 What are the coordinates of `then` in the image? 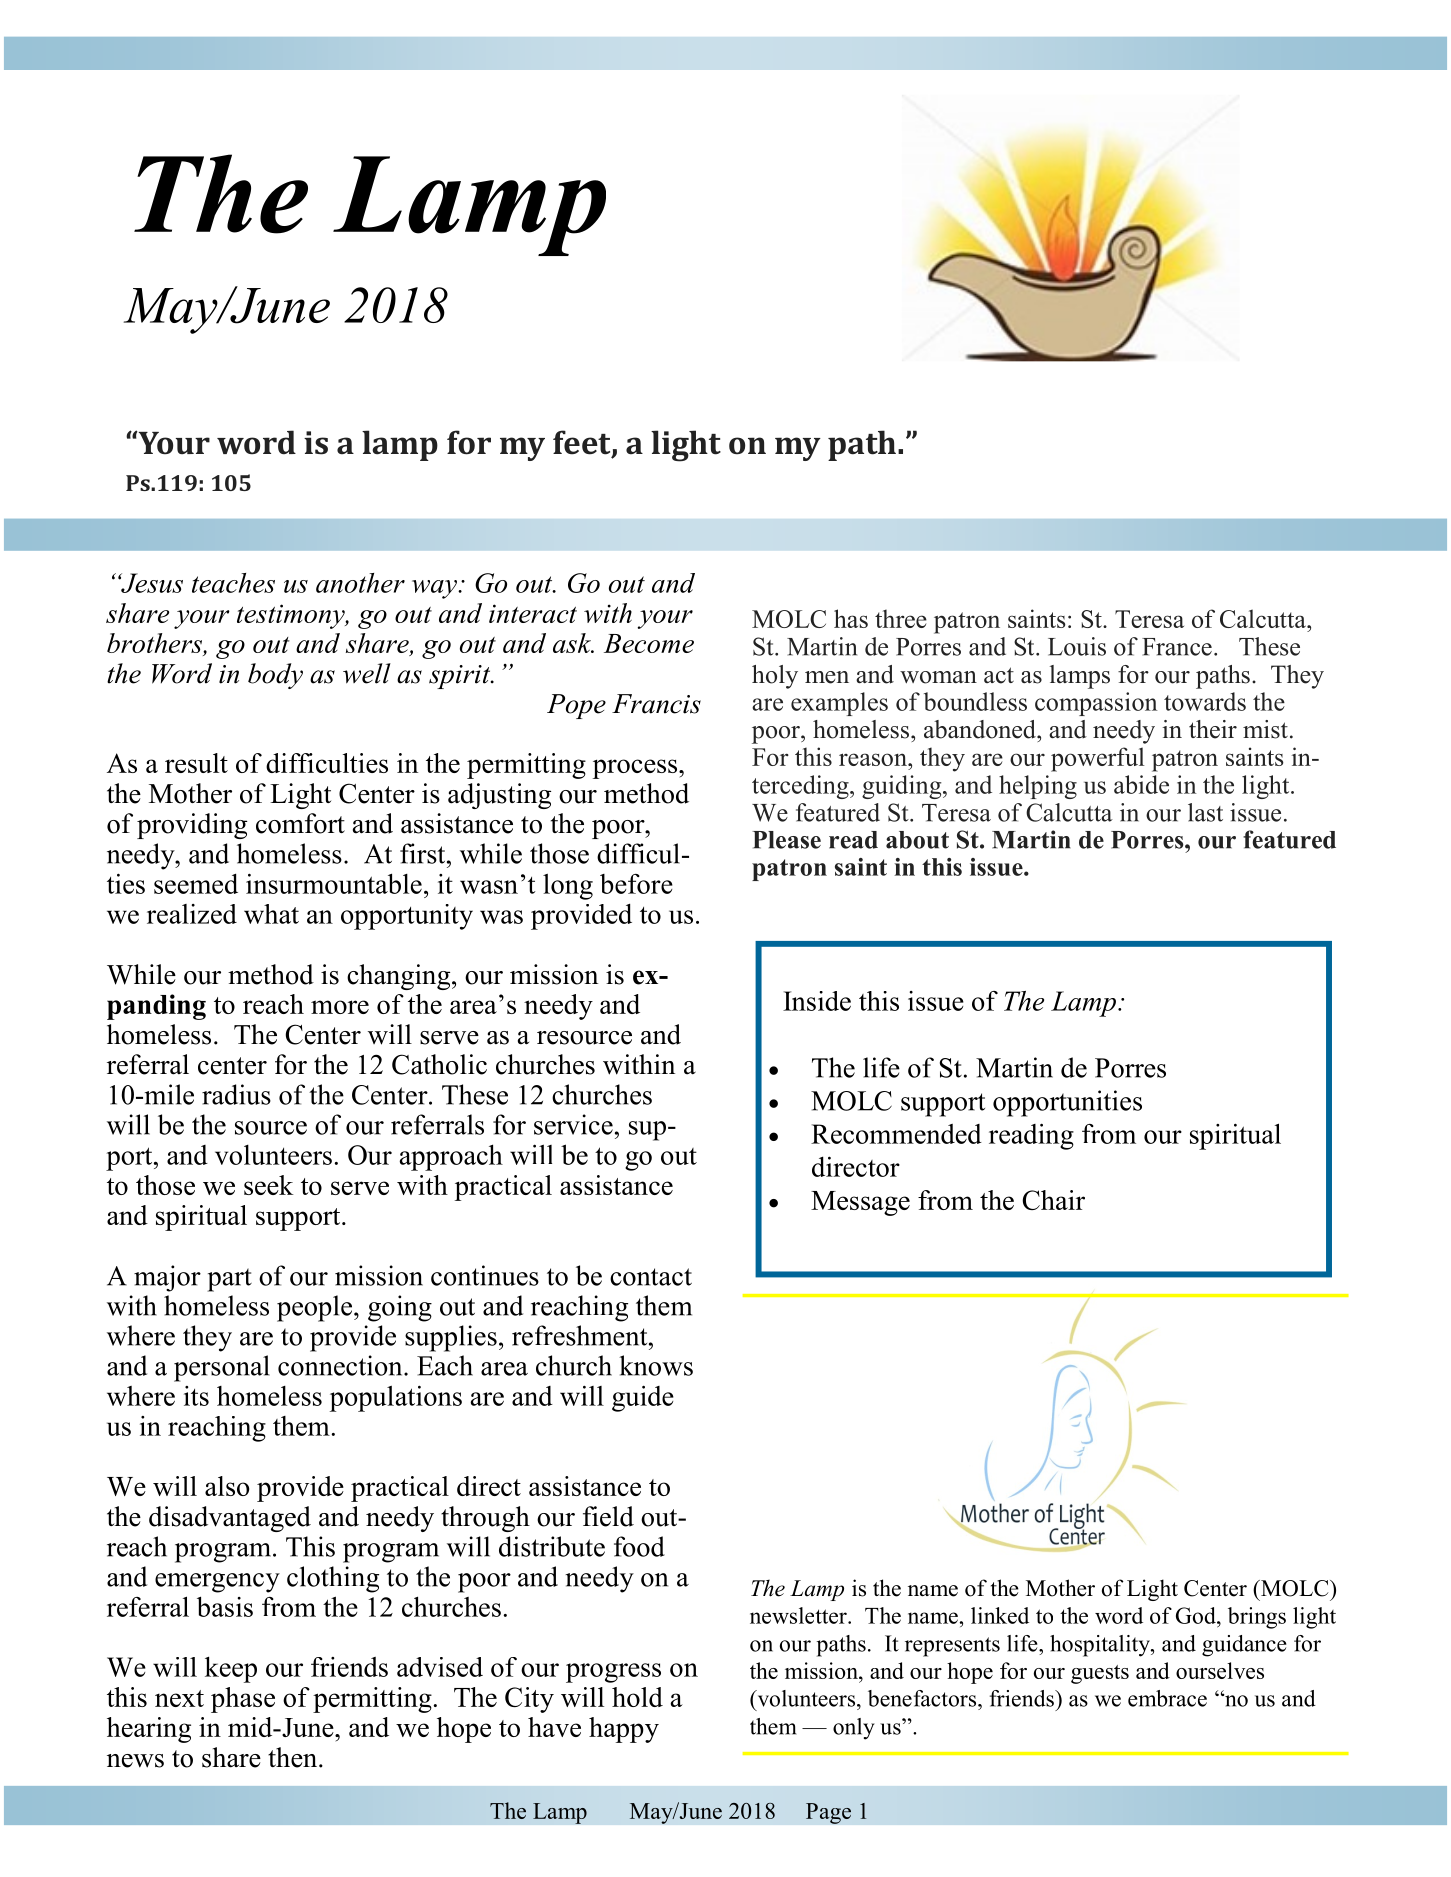 It's located at (294, 1757).
